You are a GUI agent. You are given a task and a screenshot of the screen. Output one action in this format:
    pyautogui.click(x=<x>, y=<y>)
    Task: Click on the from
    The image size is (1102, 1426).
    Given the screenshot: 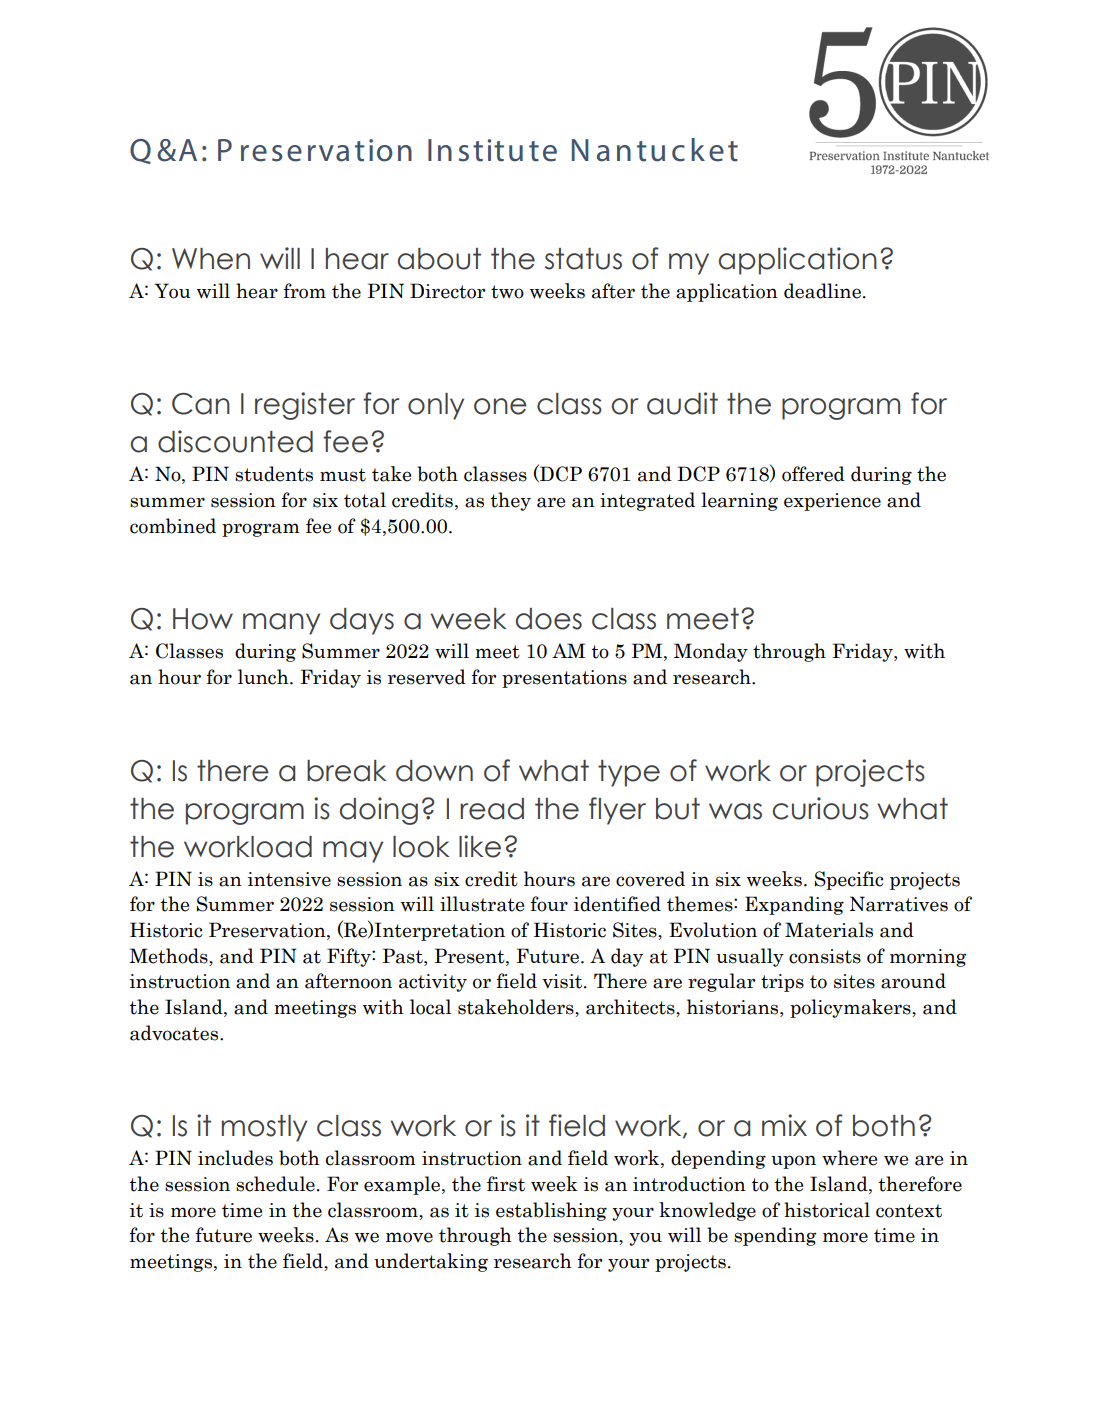 What is the action you would take?
    pyautogui.click(x=304, y=291)
